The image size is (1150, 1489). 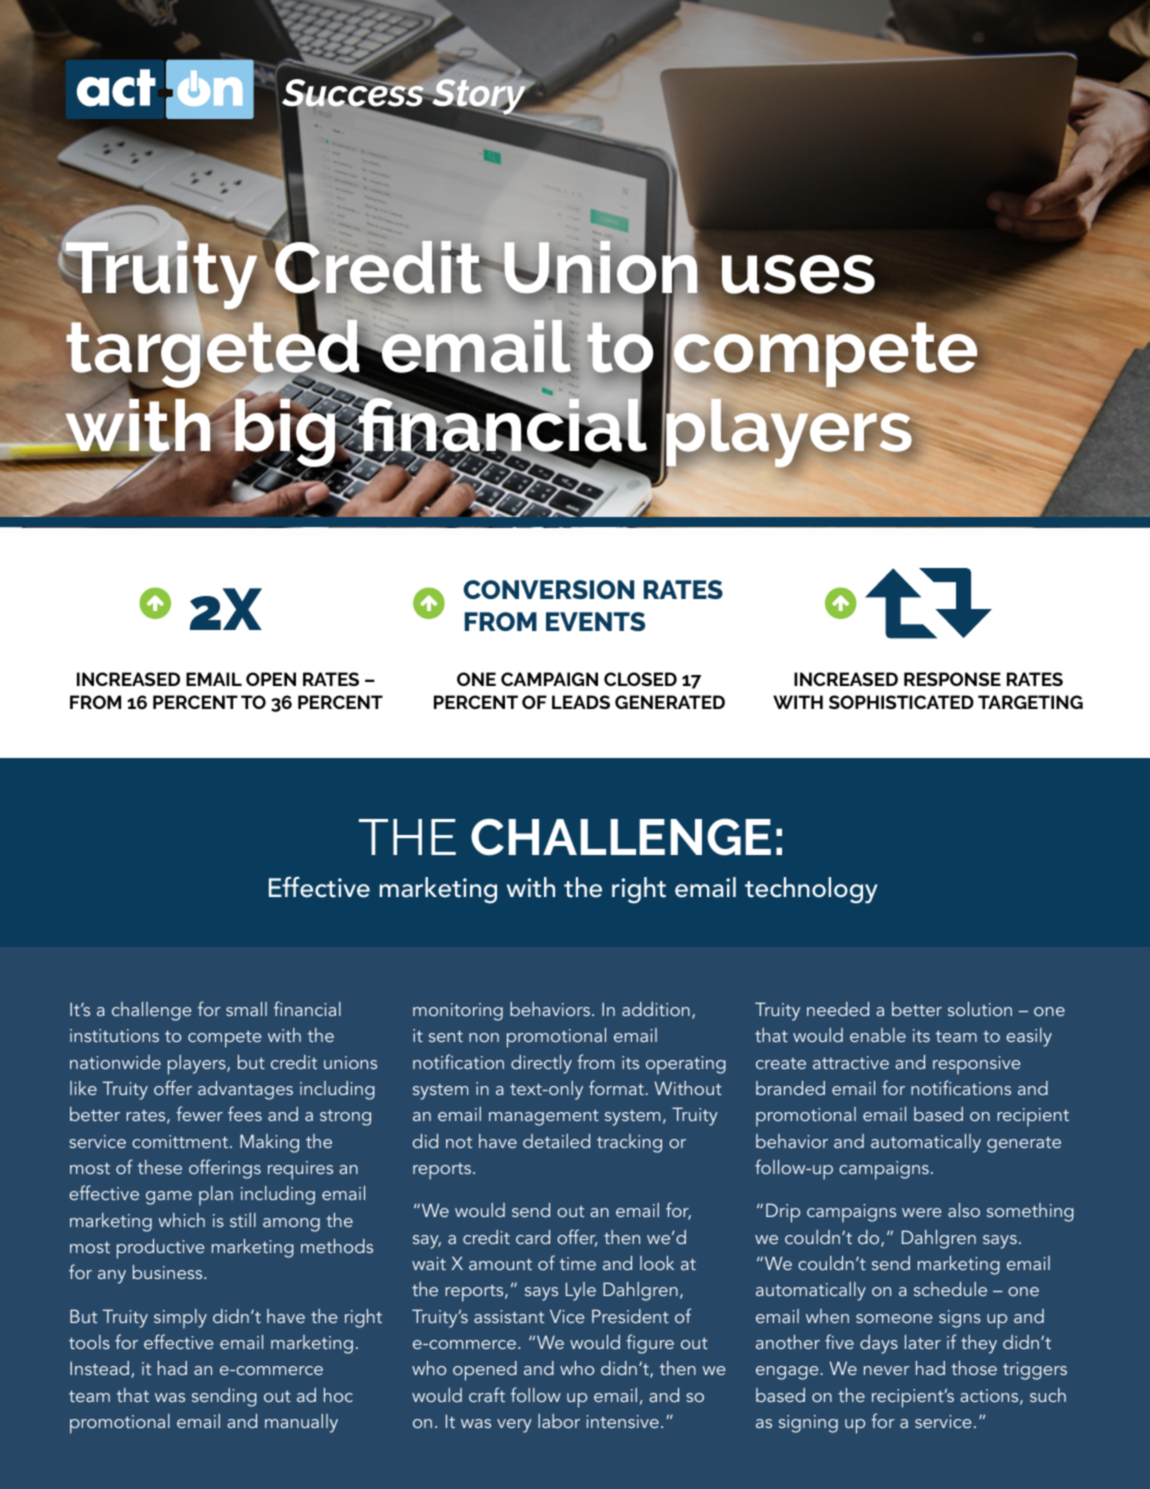 I want to click on RESPONSE, so click(x=952, y=679).
